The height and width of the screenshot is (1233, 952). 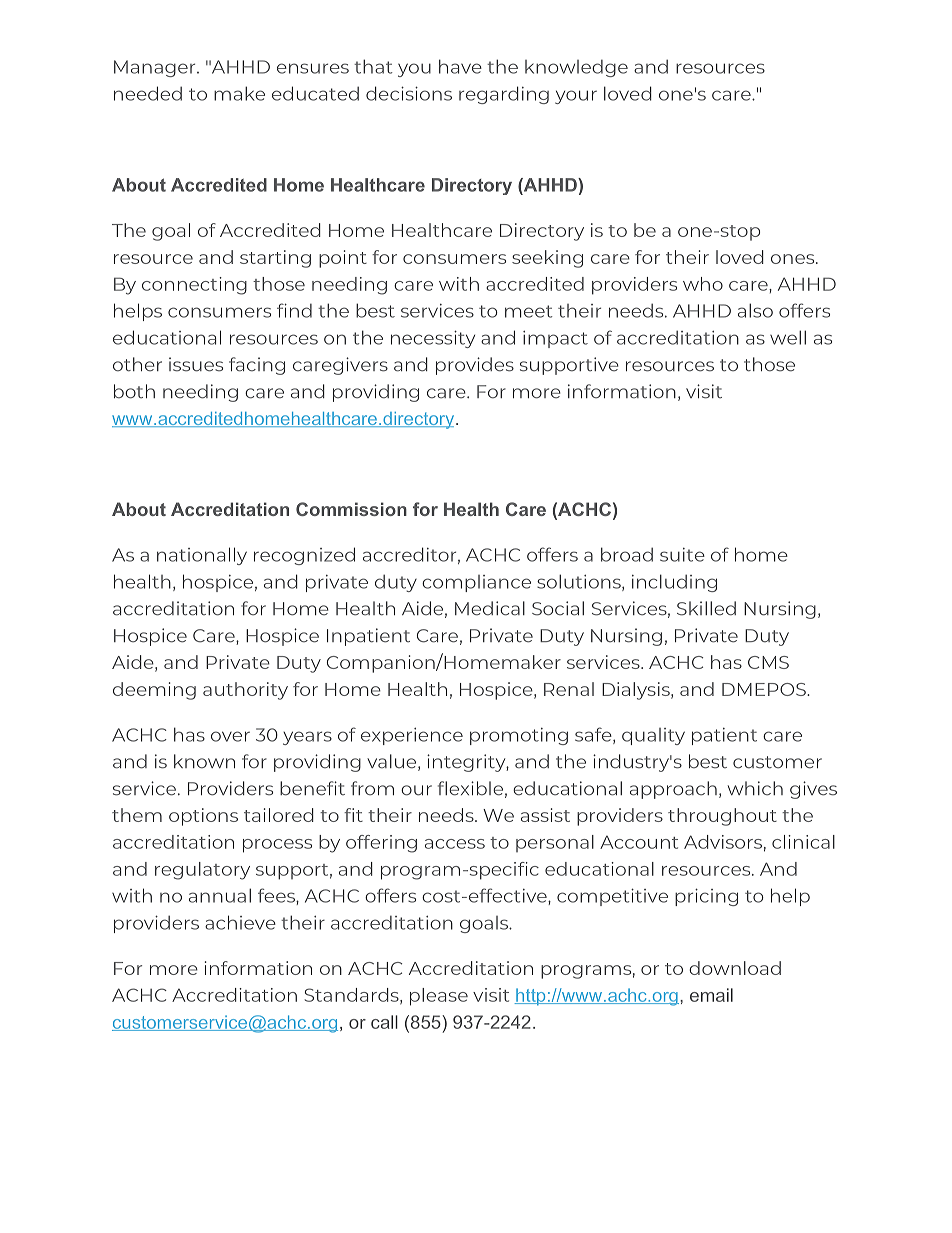 What do you see at coordinates (529, 311) in the screenshot?
I see `meet` at bounding box center [529, 311].
